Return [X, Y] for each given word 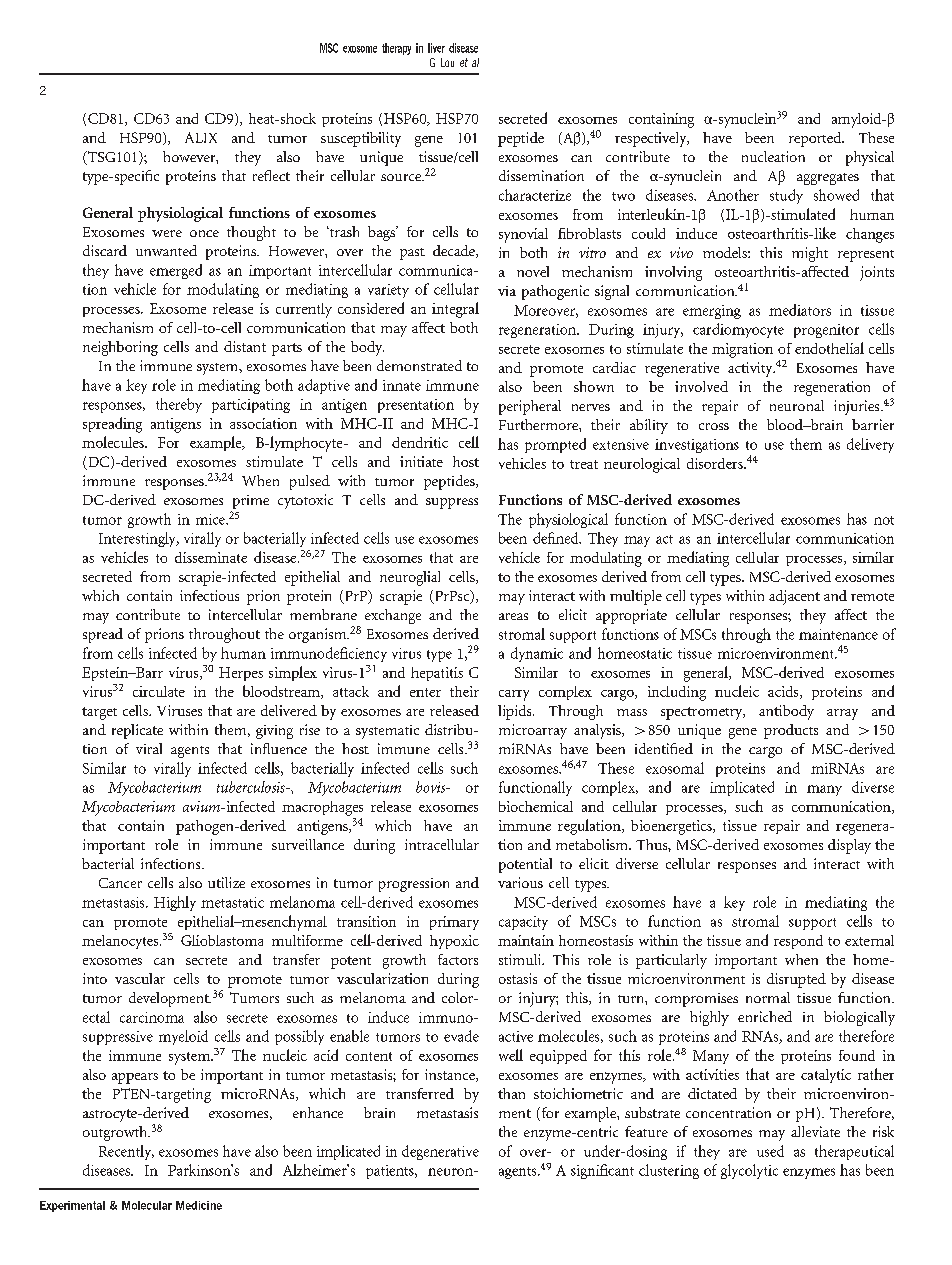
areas [513, 616]
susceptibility [361, 139]
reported [816, 139]
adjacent [794, 597]
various [520, 882]
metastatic [232, 902]
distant [245, 346]
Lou [447, 62]
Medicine [199, 1205]
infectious [209, 595]
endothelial [829, 348]
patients [391, 1172]
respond [798, 942]
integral [455, 310]
